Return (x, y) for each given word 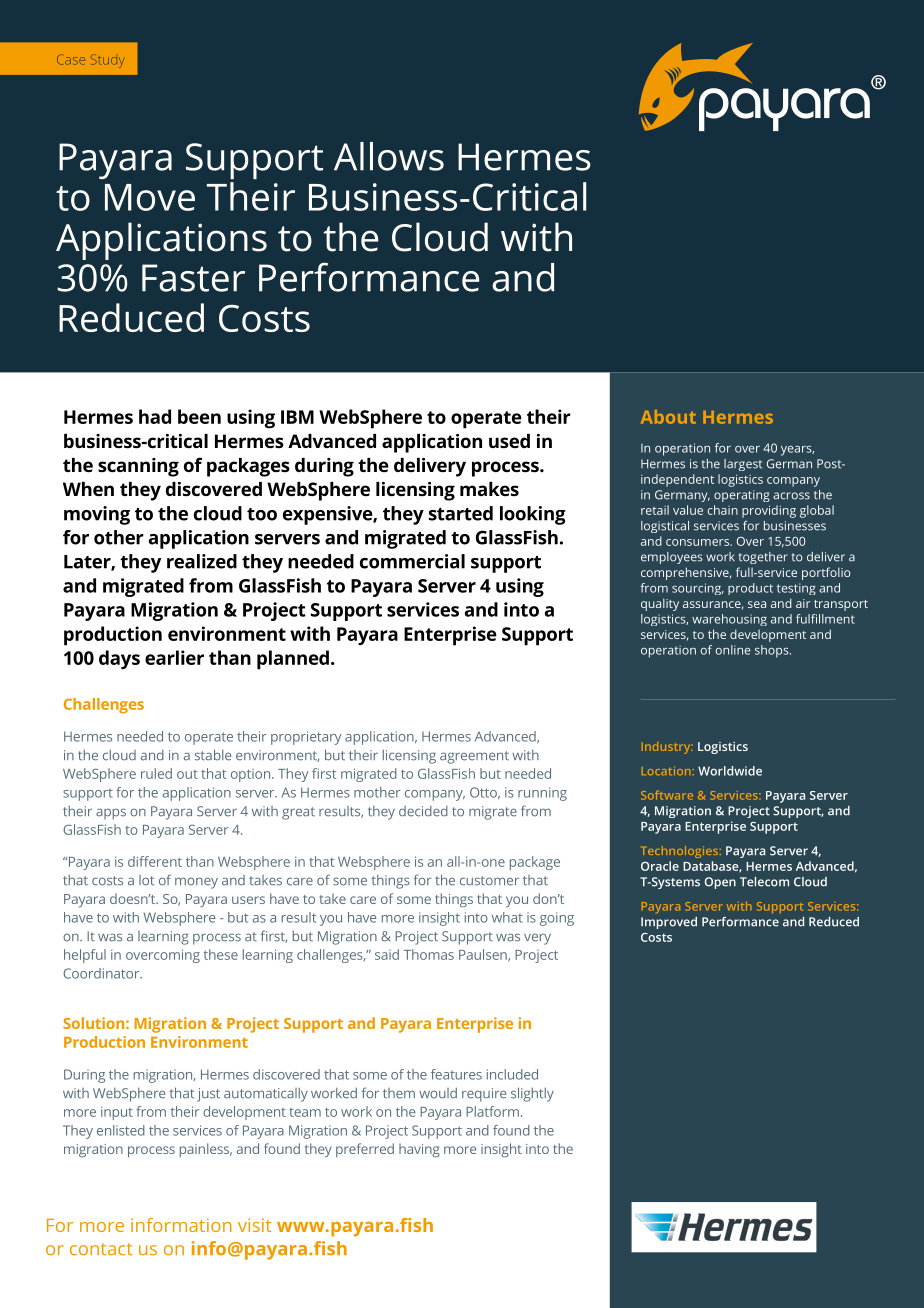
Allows (389, 156)
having (419, 1150)
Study (108, 61)
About (668, 417)
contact (101, 1249)
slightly (532, 1094)
